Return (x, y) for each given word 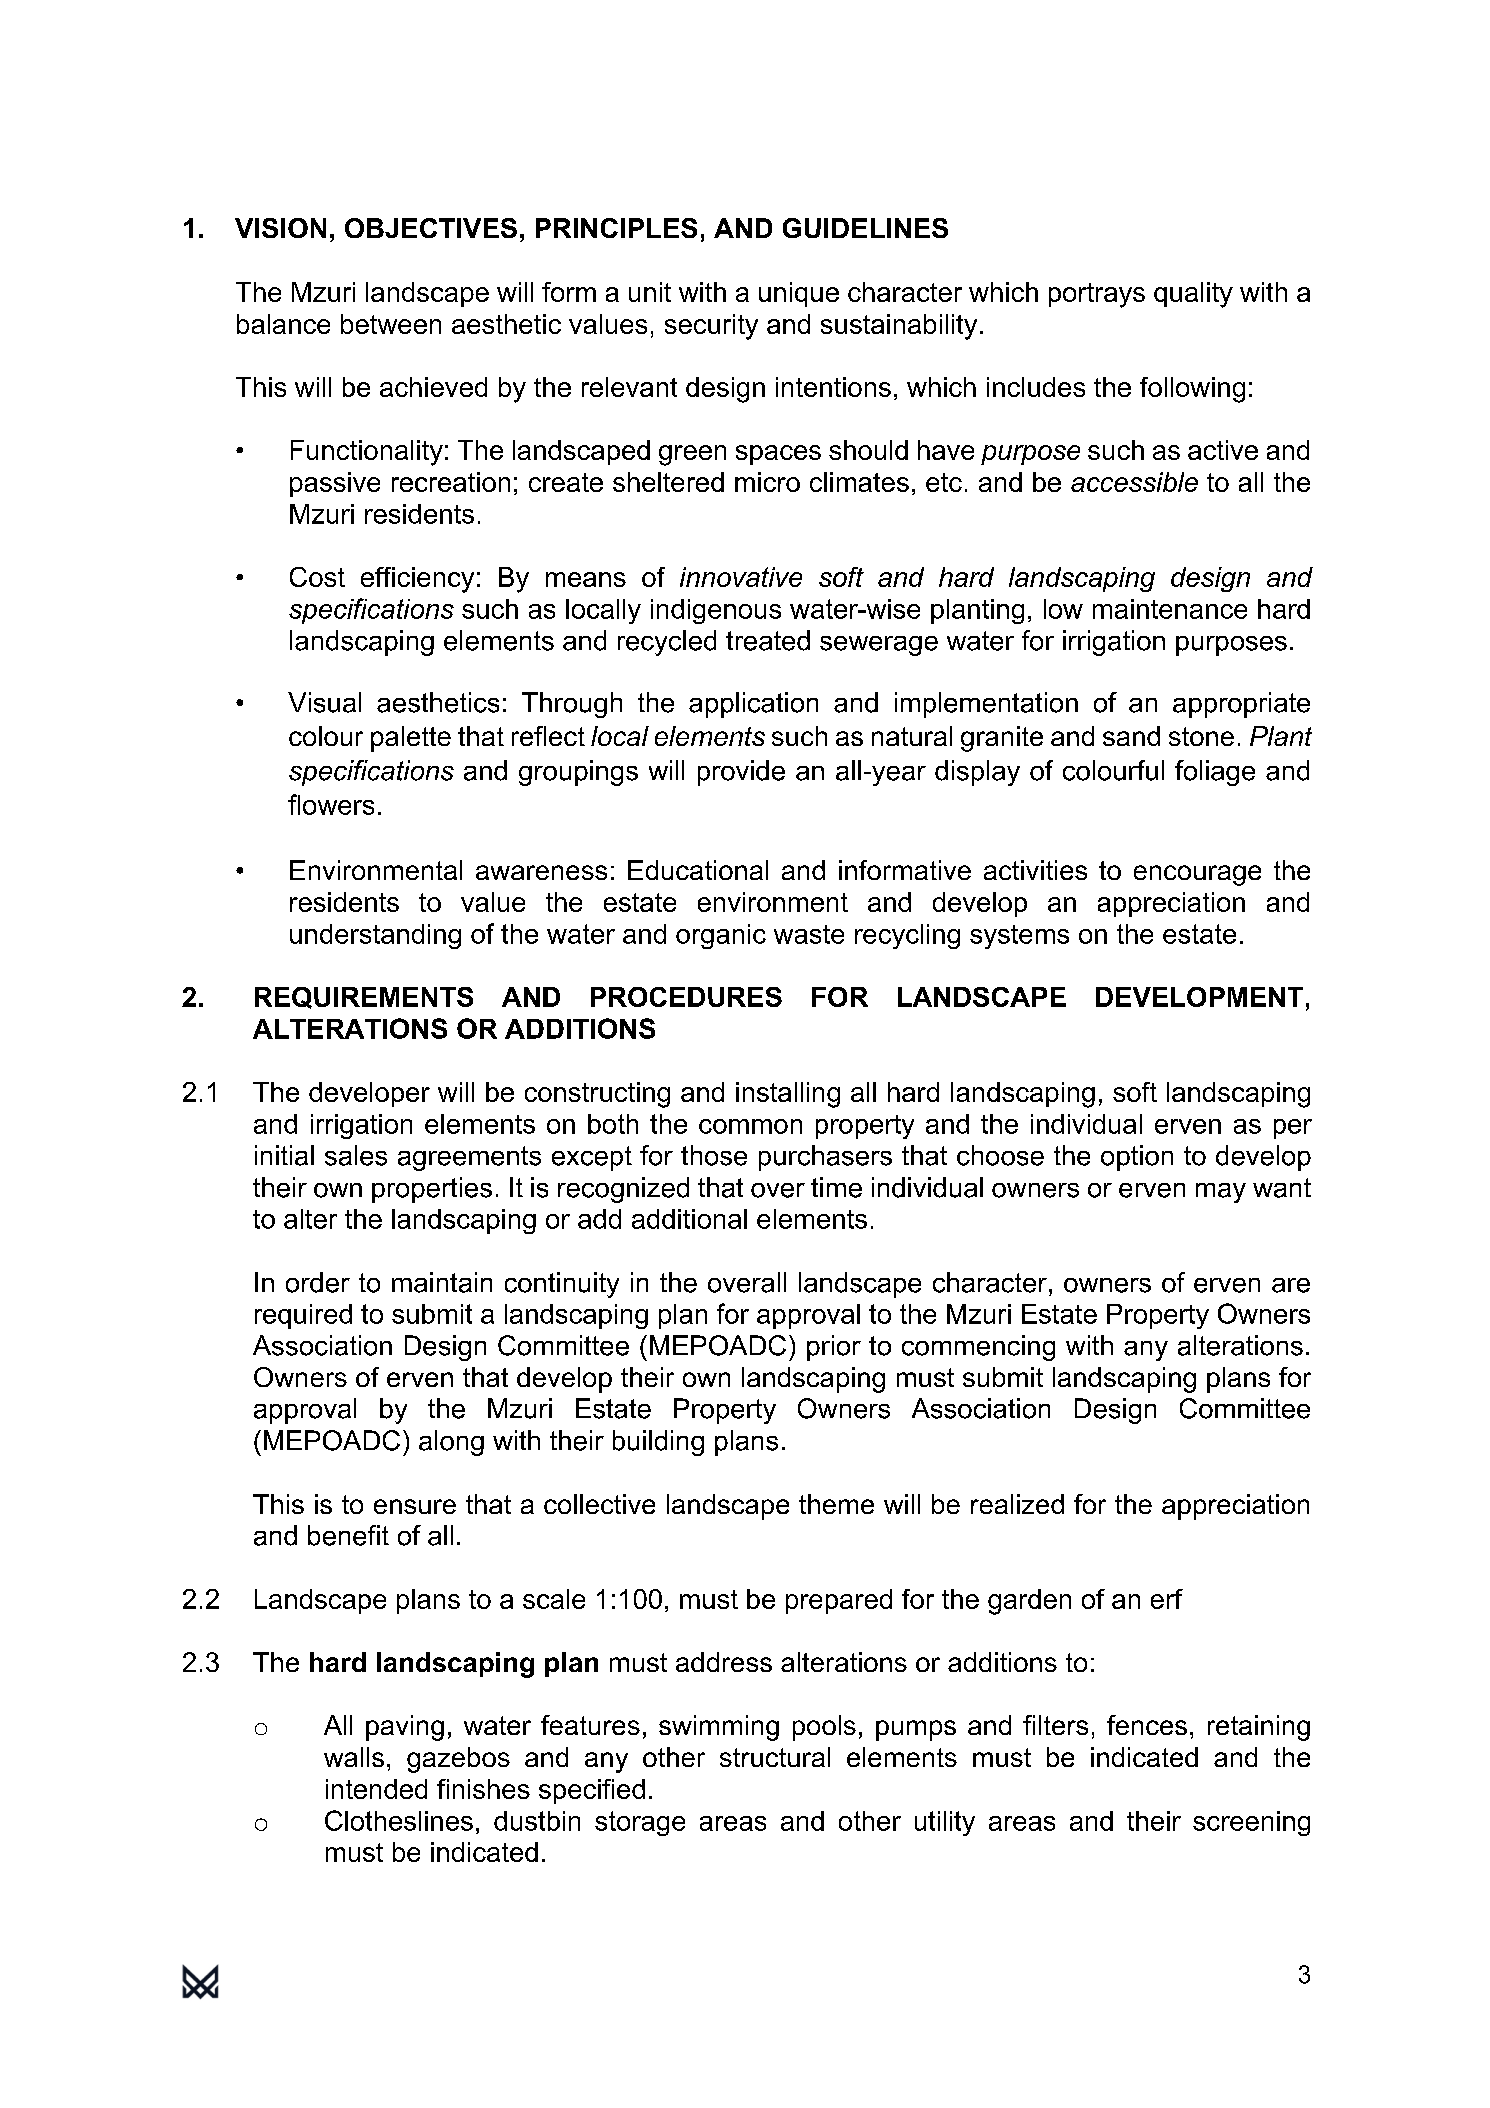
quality (1193, 295)
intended (376, 1789)
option (1137, 1158)
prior (834, 1348)
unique (799, 294)
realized (1017, 1504)
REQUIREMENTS (364, 998)
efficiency (417, 580)
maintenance (1170, 609)
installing (788, 1095)
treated (768, 640)
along (451, 1443)
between (391, 324)
